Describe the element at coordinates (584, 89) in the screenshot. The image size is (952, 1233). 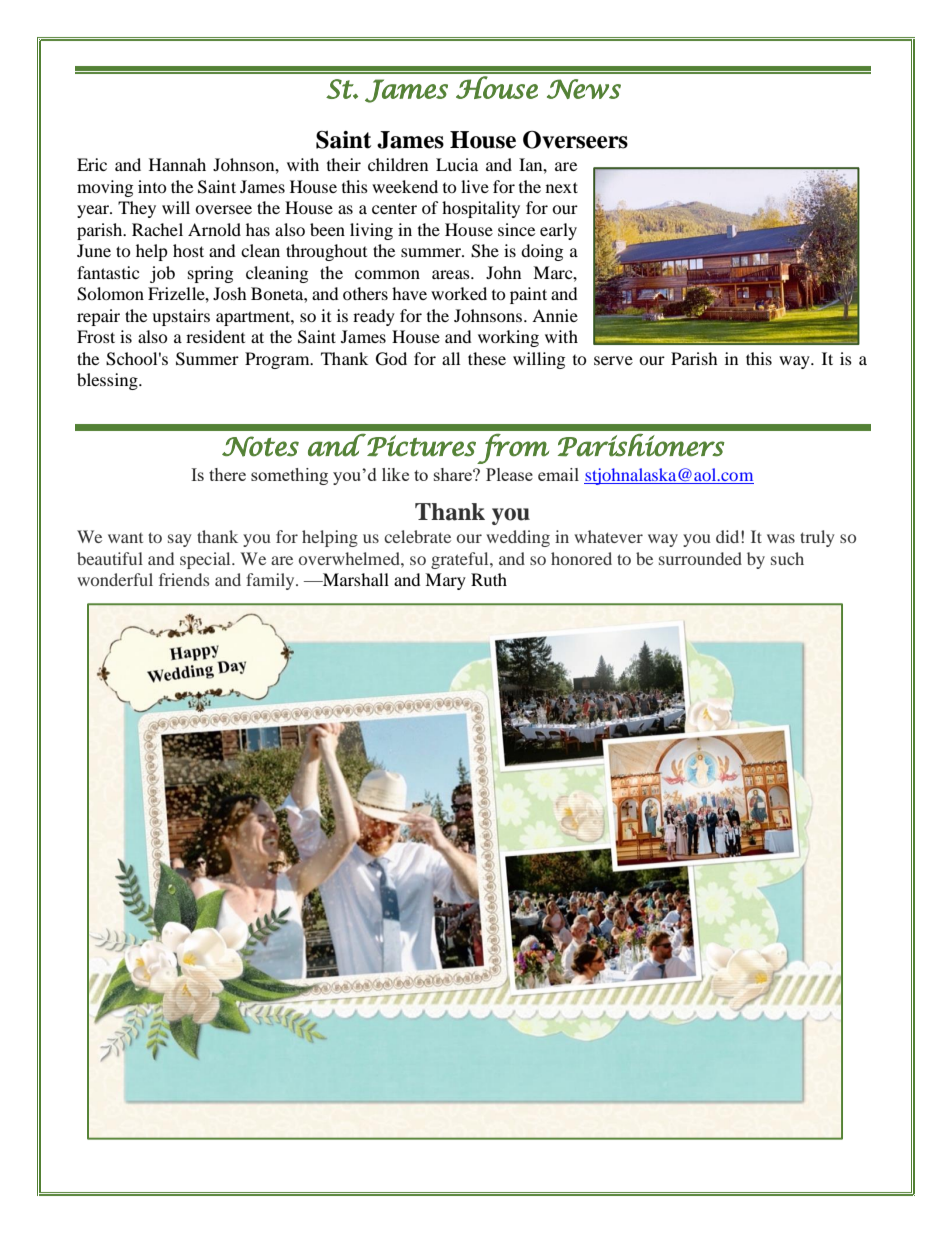
I see `News` at that location.
